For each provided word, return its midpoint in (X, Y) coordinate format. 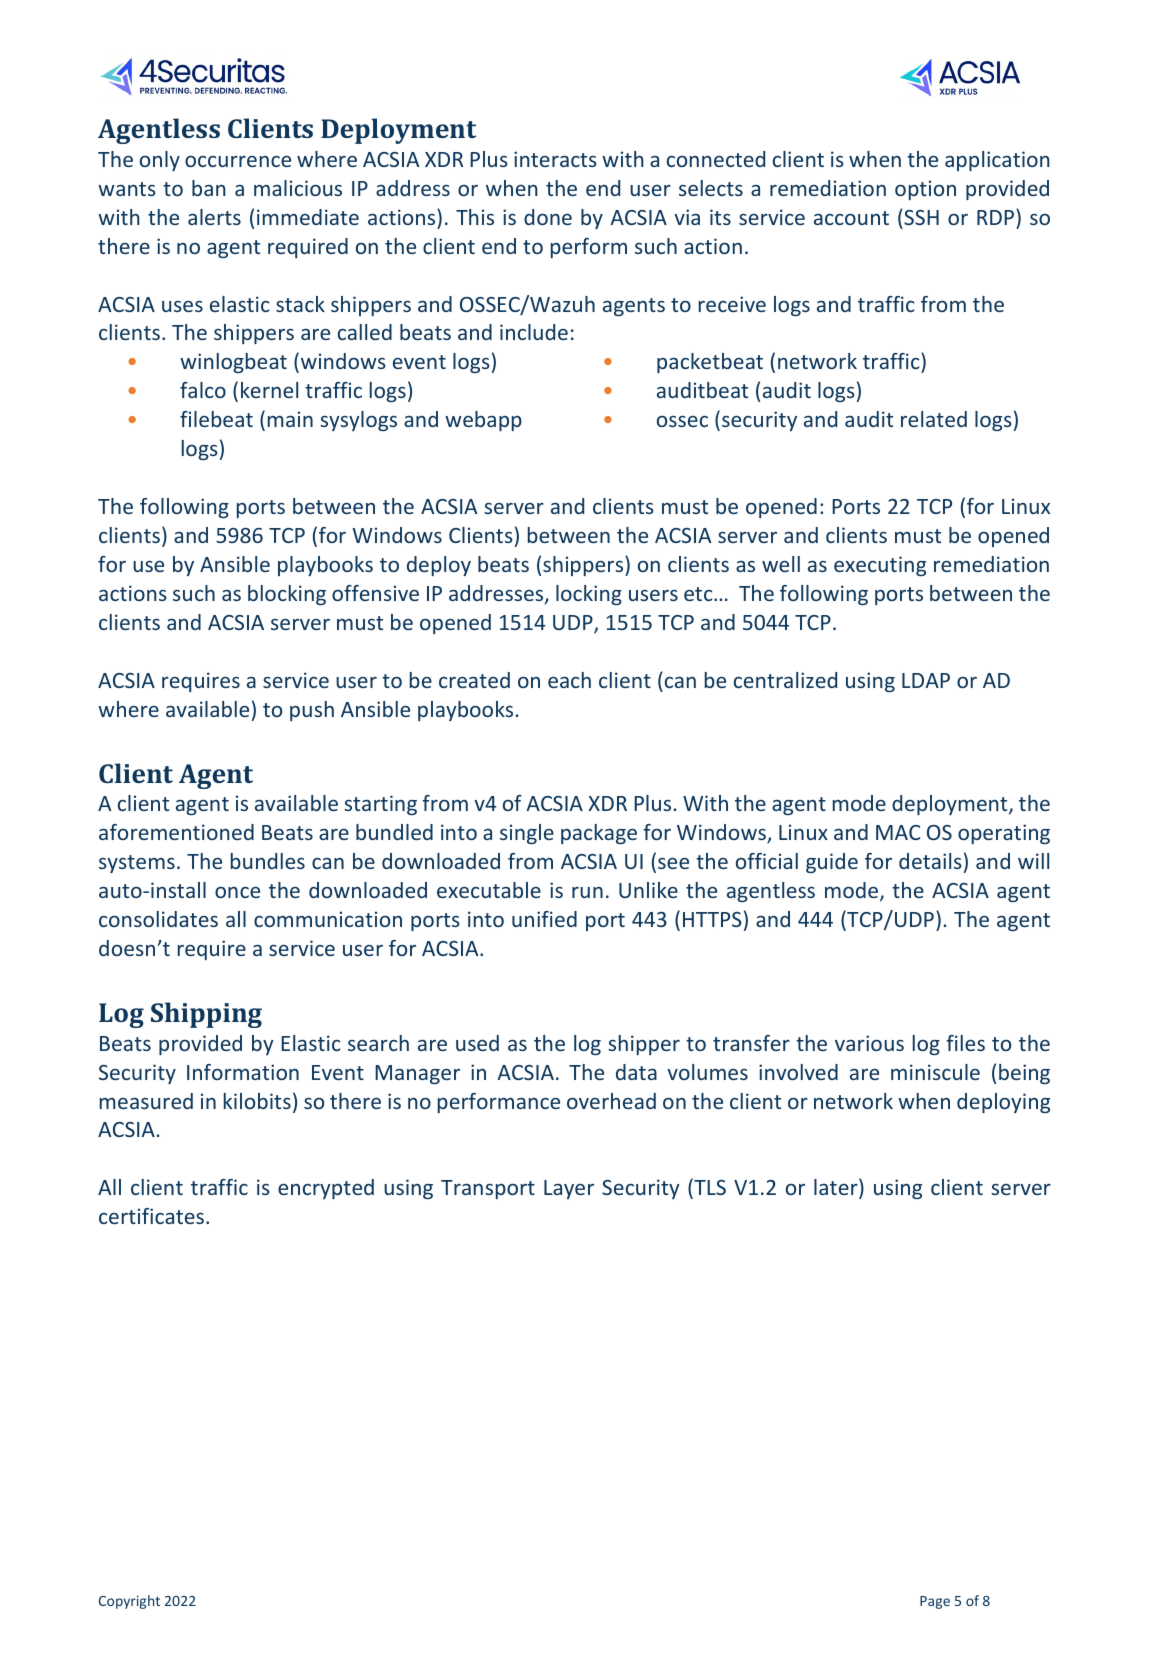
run (587, 892)
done (548, 217)
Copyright (129, 1602)
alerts (214, 217)
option (925, 190)
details (930, 861)
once (237, 892)
